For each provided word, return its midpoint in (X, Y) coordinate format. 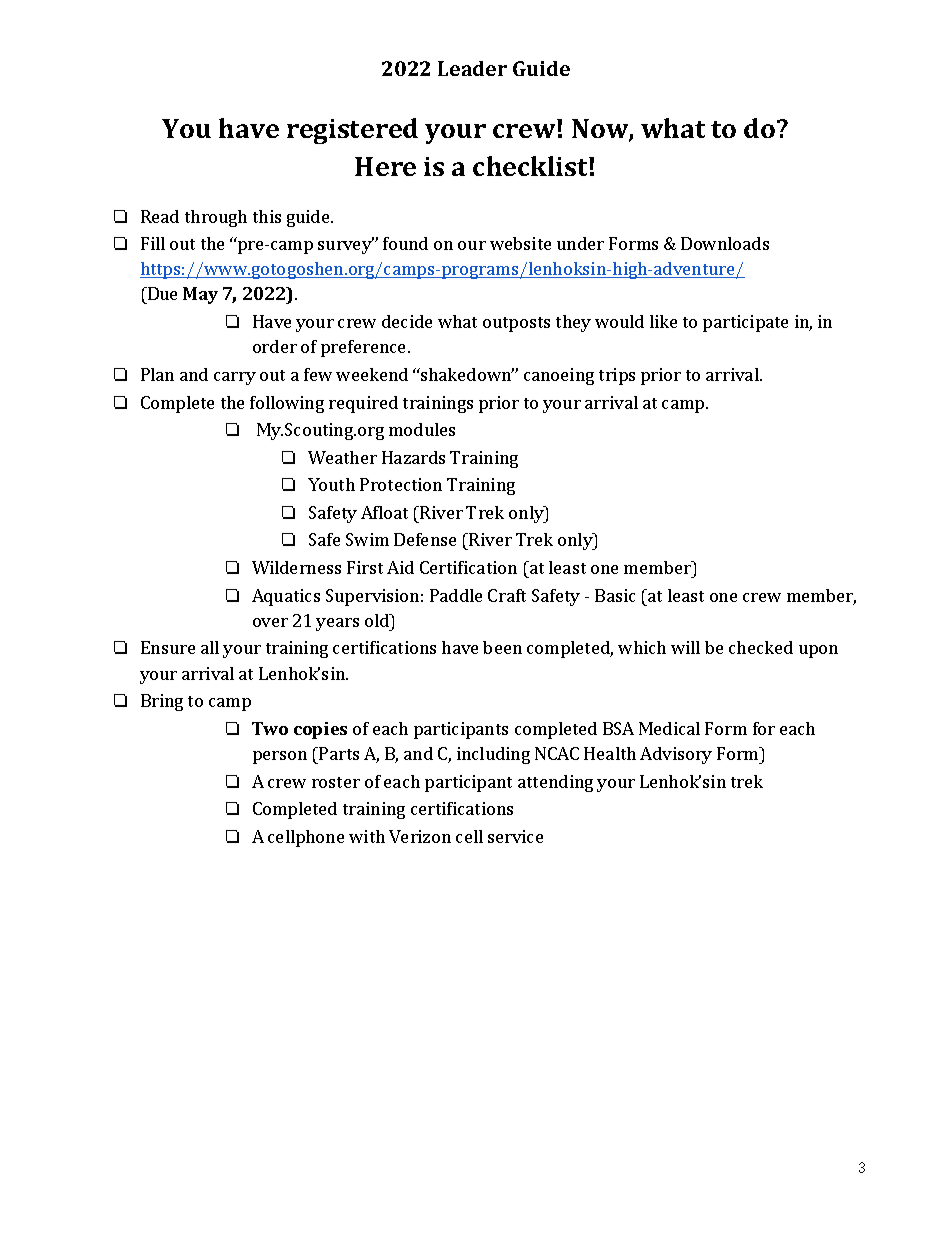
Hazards (413, 457)
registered (352, 131)
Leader (472, 68)
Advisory (676, 755)
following (287, 404)
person (280, 757)
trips (617, 376)
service (515, 836)
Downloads (725, 243)
